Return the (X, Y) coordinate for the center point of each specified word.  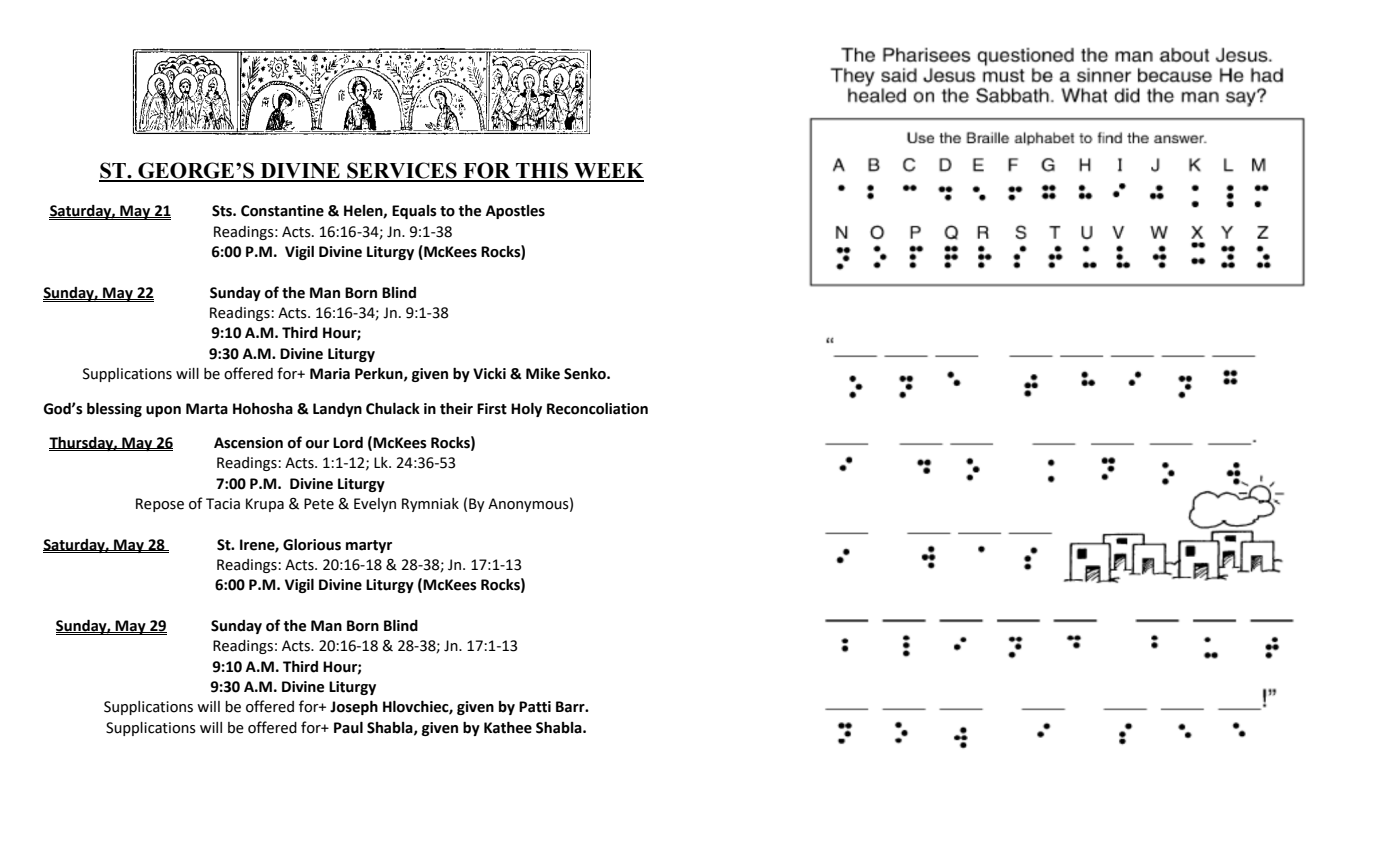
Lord (348, 442)
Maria (330, 374)
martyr (369, 546)
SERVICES (402, 171)
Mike (543, 374)
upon (163, 411)
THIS (542, 171)
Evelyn (375, 505)
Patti (535, 707)
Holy (526, 409)
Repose (160, 505)
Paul (348, 727)
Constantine (282, 211)
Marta (207, 409)
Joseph (354, 707)
